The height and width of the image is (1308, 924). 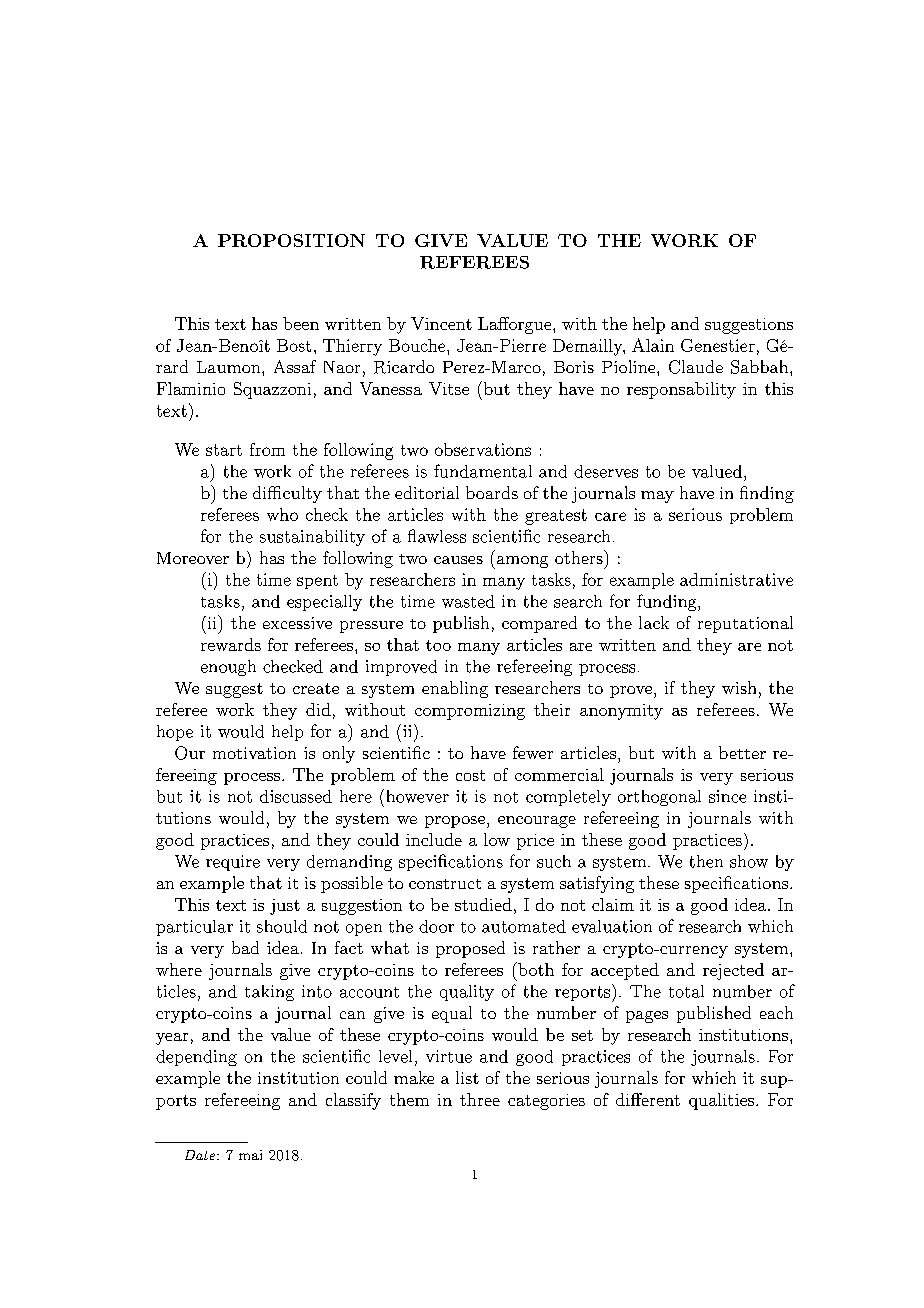 I want to click on wish, so click(x=739, y=687).
